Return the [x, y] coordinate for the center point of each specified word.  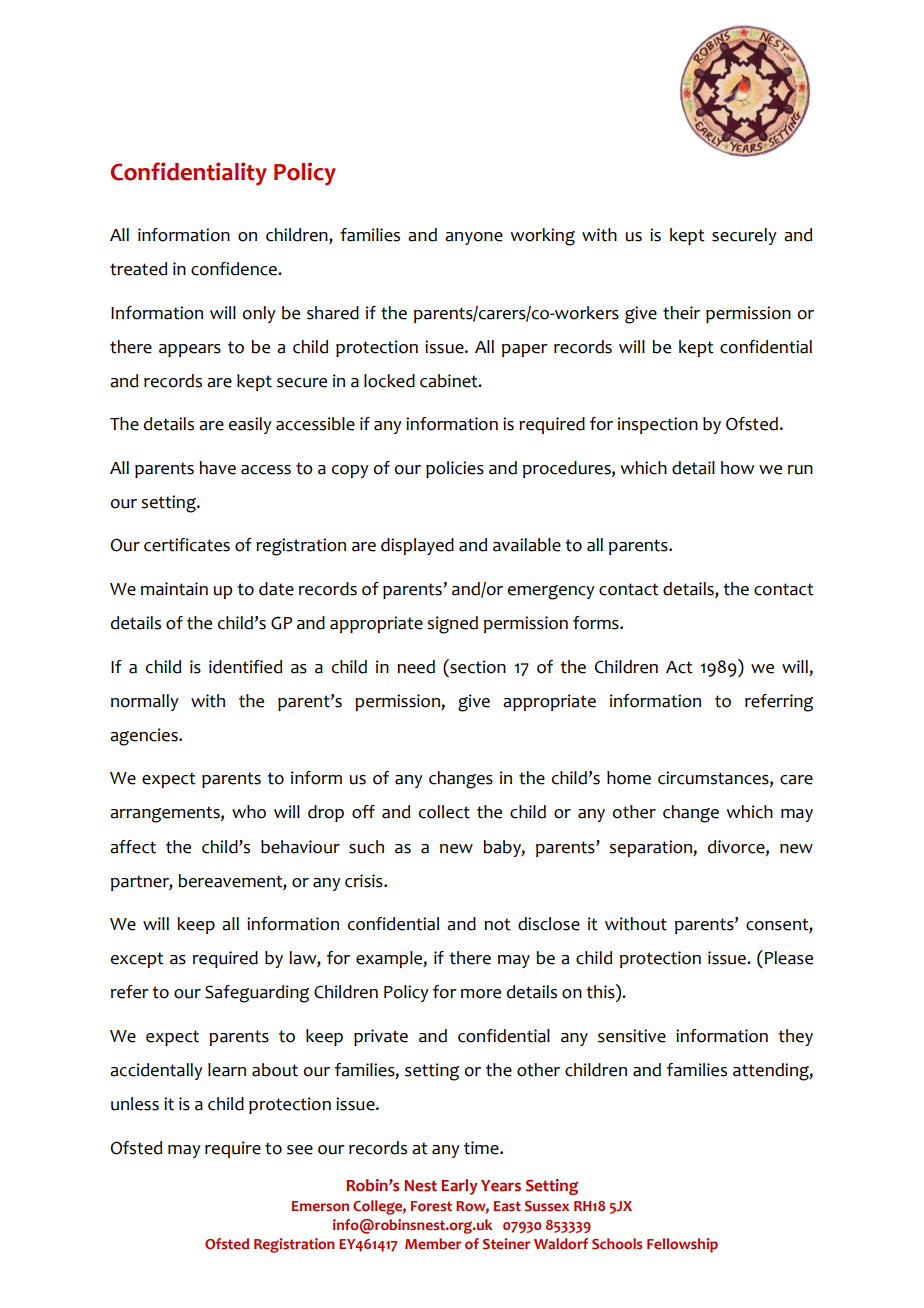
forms [597, 623]
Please [789, 958]
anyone [474, 238]
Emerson [320, 1206]
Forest [431, 1206]
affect [133, 847]
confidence [235, 269]
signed [452, 625]
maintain [174, 589]
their [681, 313]
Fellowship [682, 1245]
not [497, 924]
